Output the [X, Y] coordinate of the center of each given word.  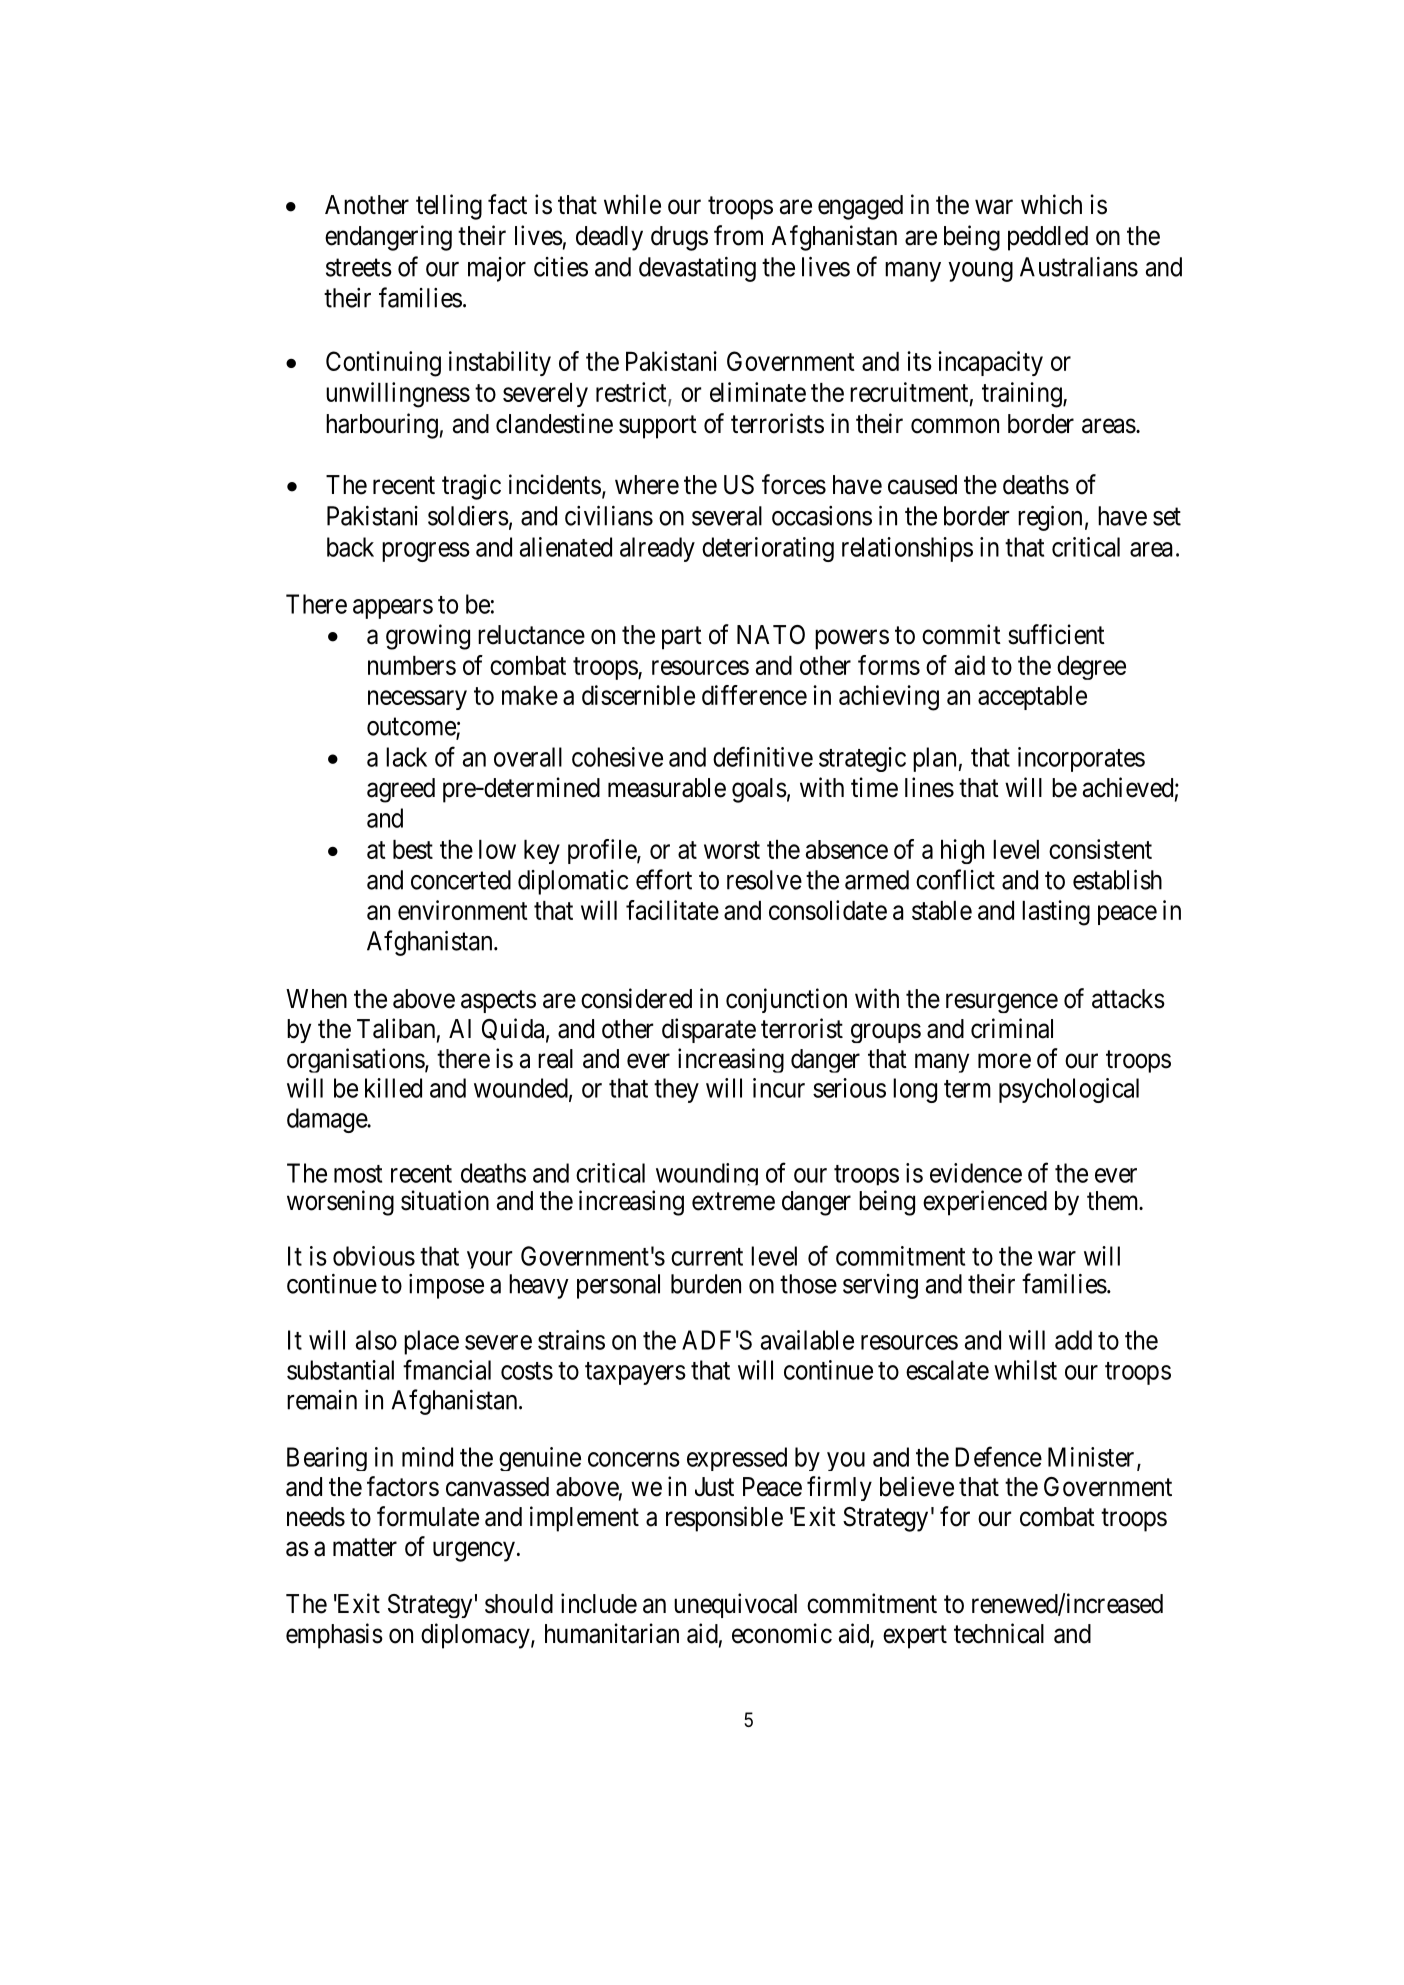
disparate [709, 1030]
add [1073, 1340]
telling [449, 207]
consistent [1100, 849]
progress [426, 552]
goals [759, 790]
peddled [1048, 238]
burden [706, 1284]
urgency [474, 1552]
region [1050, 518]
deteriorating [768, 549]
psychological [1069, 1090]
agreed [401, 790]
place [431, 1342]
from [738, 235]
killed [393, 1088]
